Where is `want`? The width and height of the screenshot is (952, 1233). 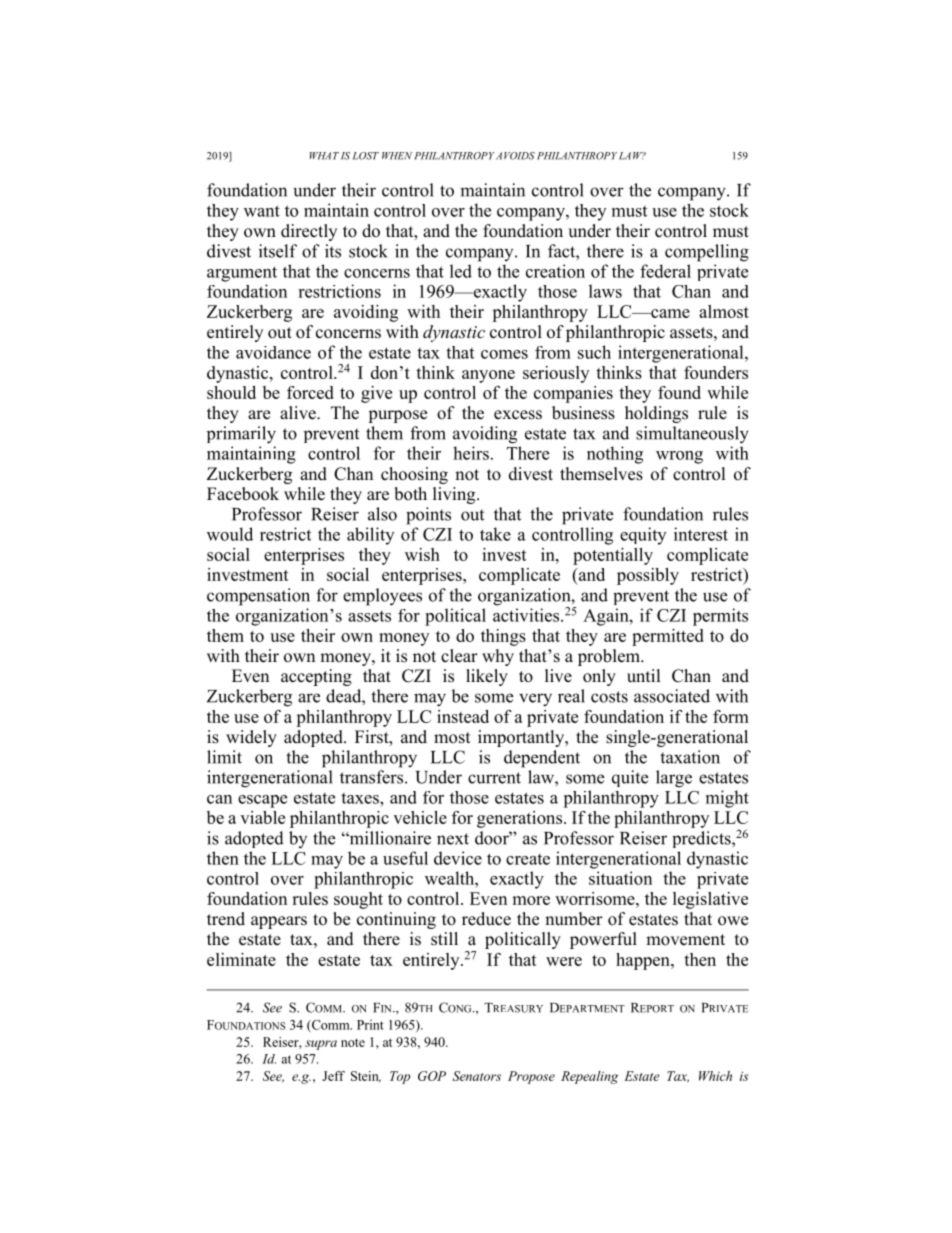 want is located at coordinates (262, 211).
